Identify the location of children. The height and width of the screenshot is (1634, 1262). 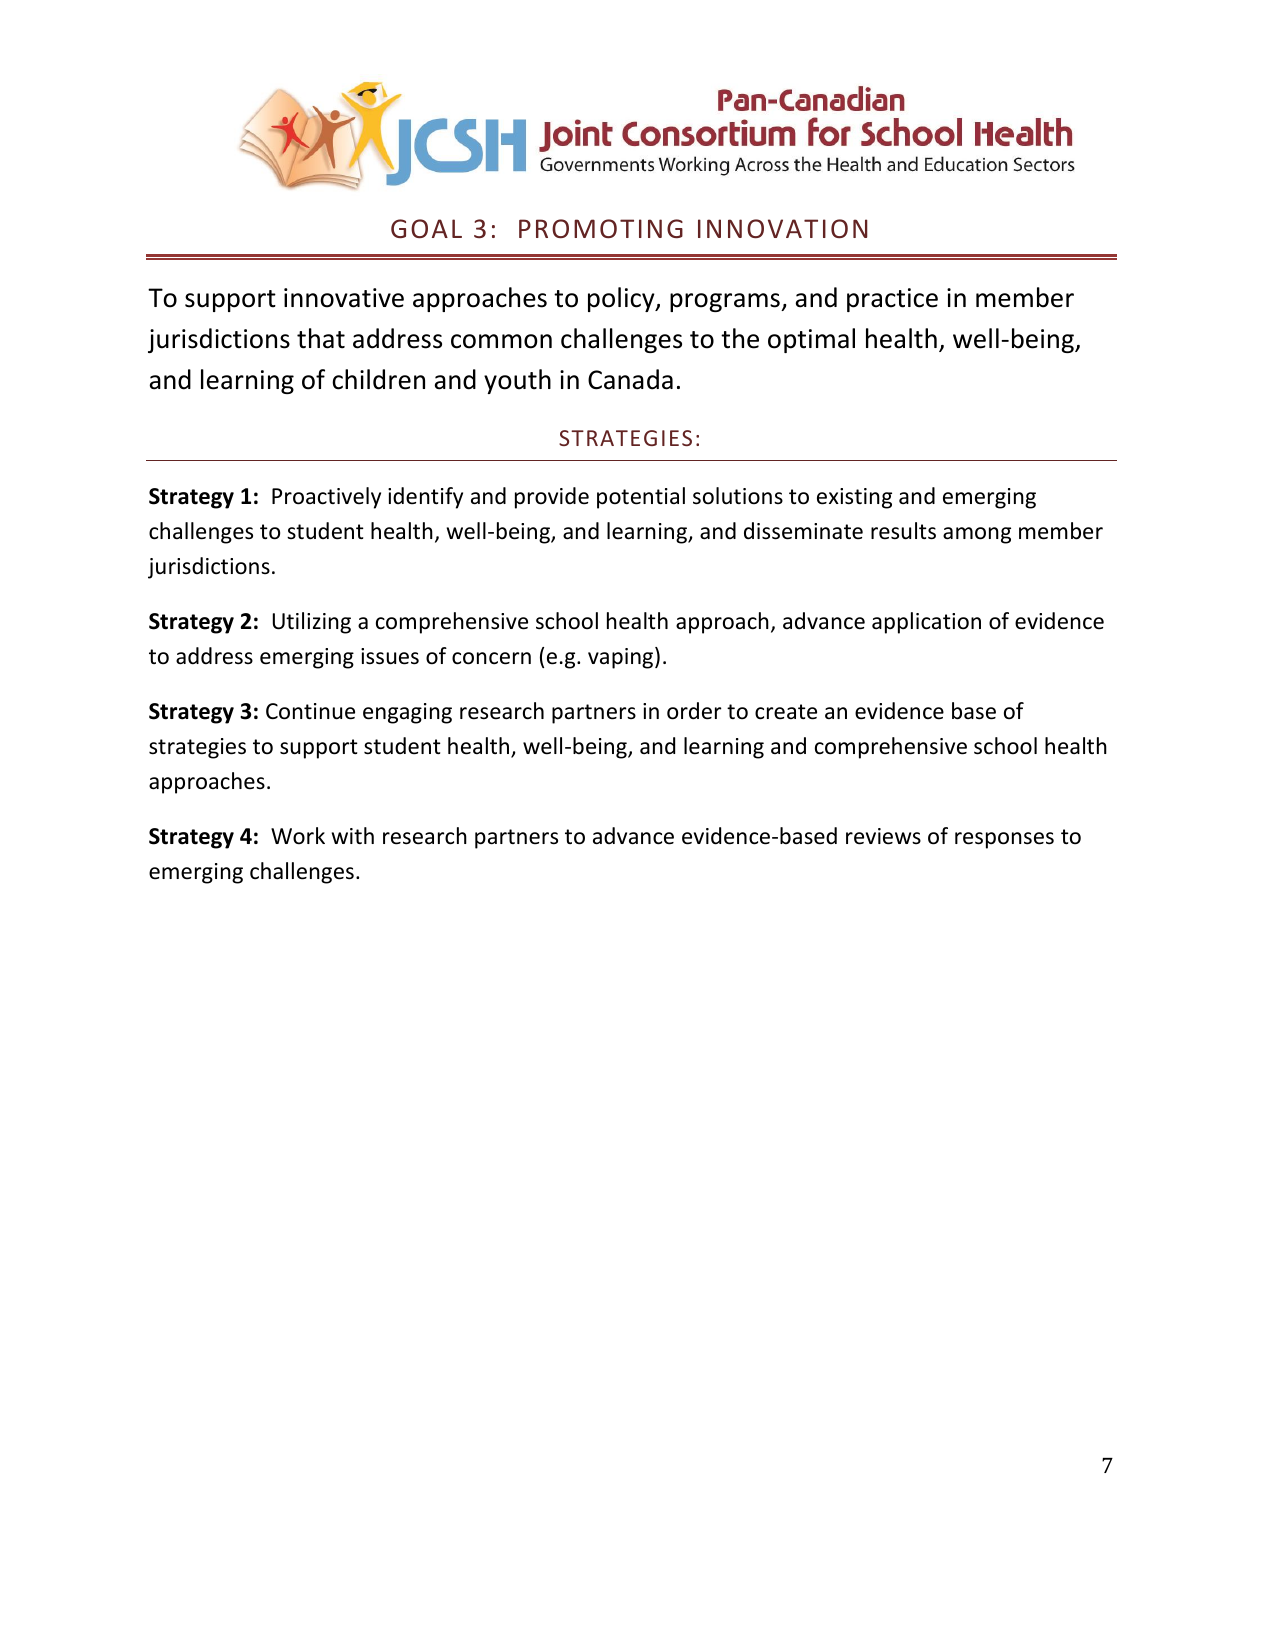
(378, 379).
